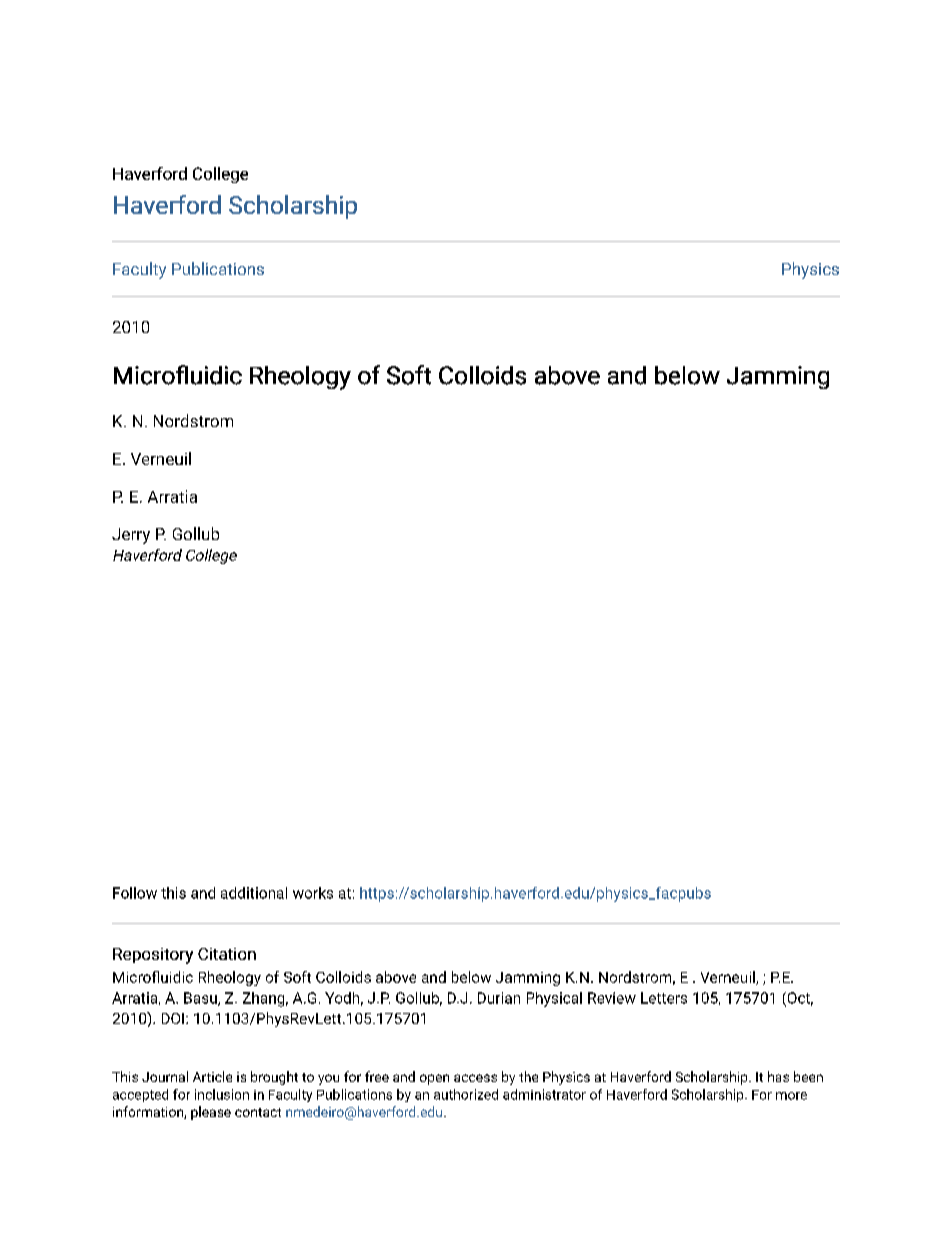 The image size is (952, 1233). I want to click on inclusion, so click(222, 1094).
